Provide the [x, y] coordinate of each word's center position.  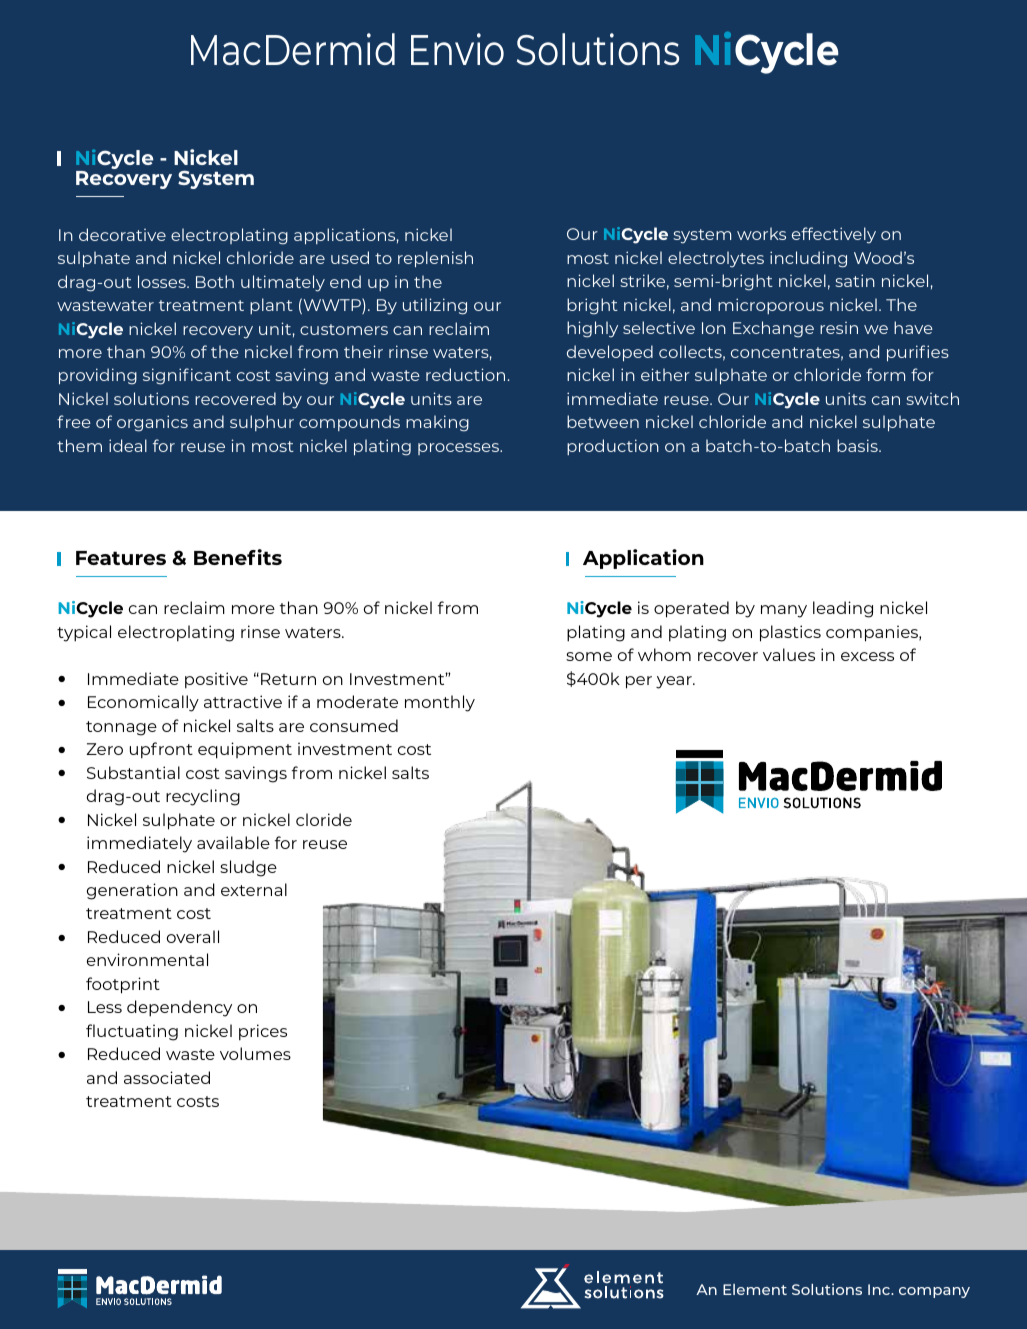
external [254, 889]
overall [193, 936]
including [808, 259]
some [589, 656]
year [675, 682]
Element [755, 1289]
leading [843, 609]
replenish [435, 259]
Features [121, 558]
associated [167, 1077]
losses [163, 281]
